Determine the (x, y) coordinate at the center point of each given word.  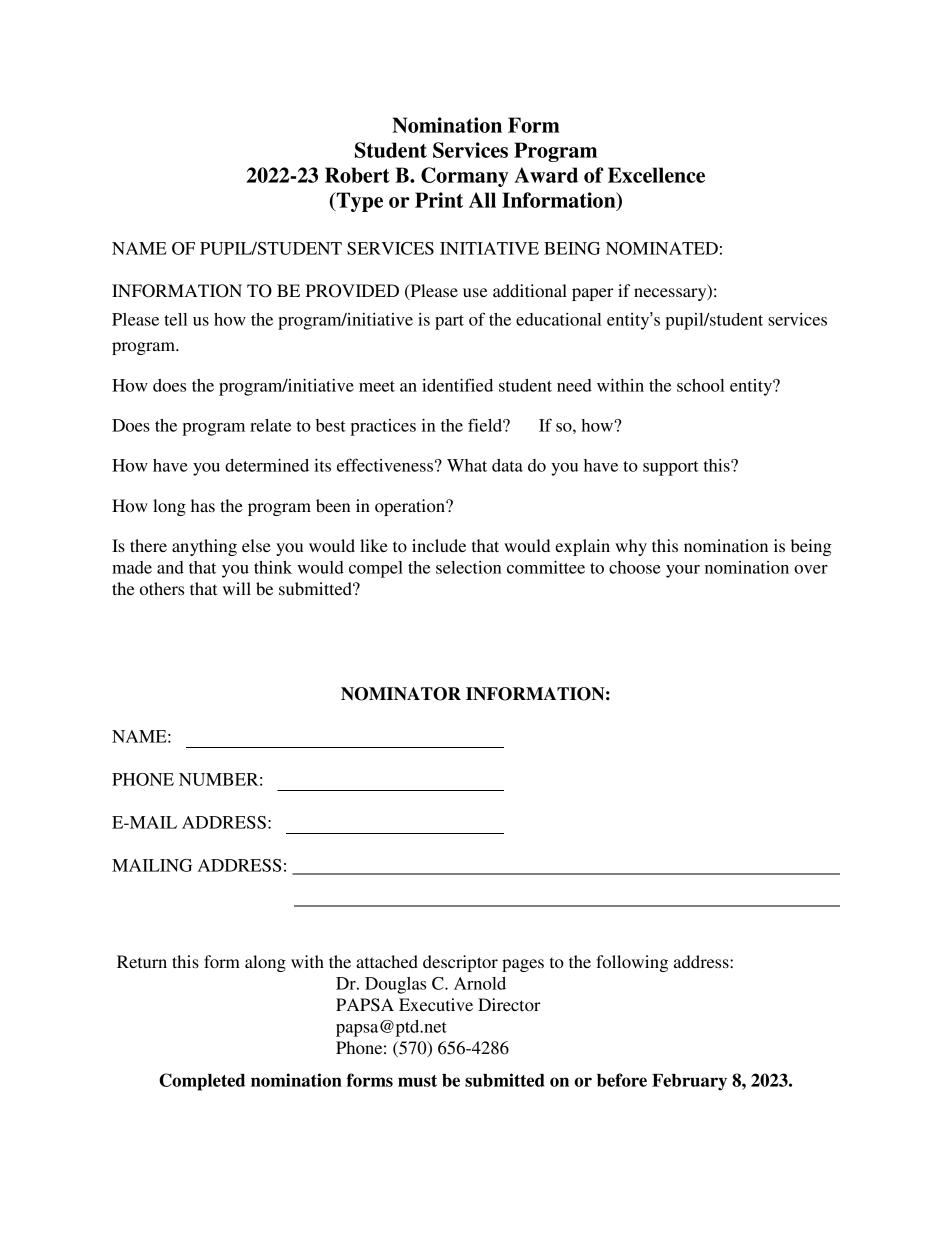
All (482, 200)
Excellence (656, 175)
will (237, 588)
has (203, 505)
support (671, 468)
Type (358, 202)
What (467, 465)
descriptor (460, 963)
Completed (202, 1082)
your (683, 571)
